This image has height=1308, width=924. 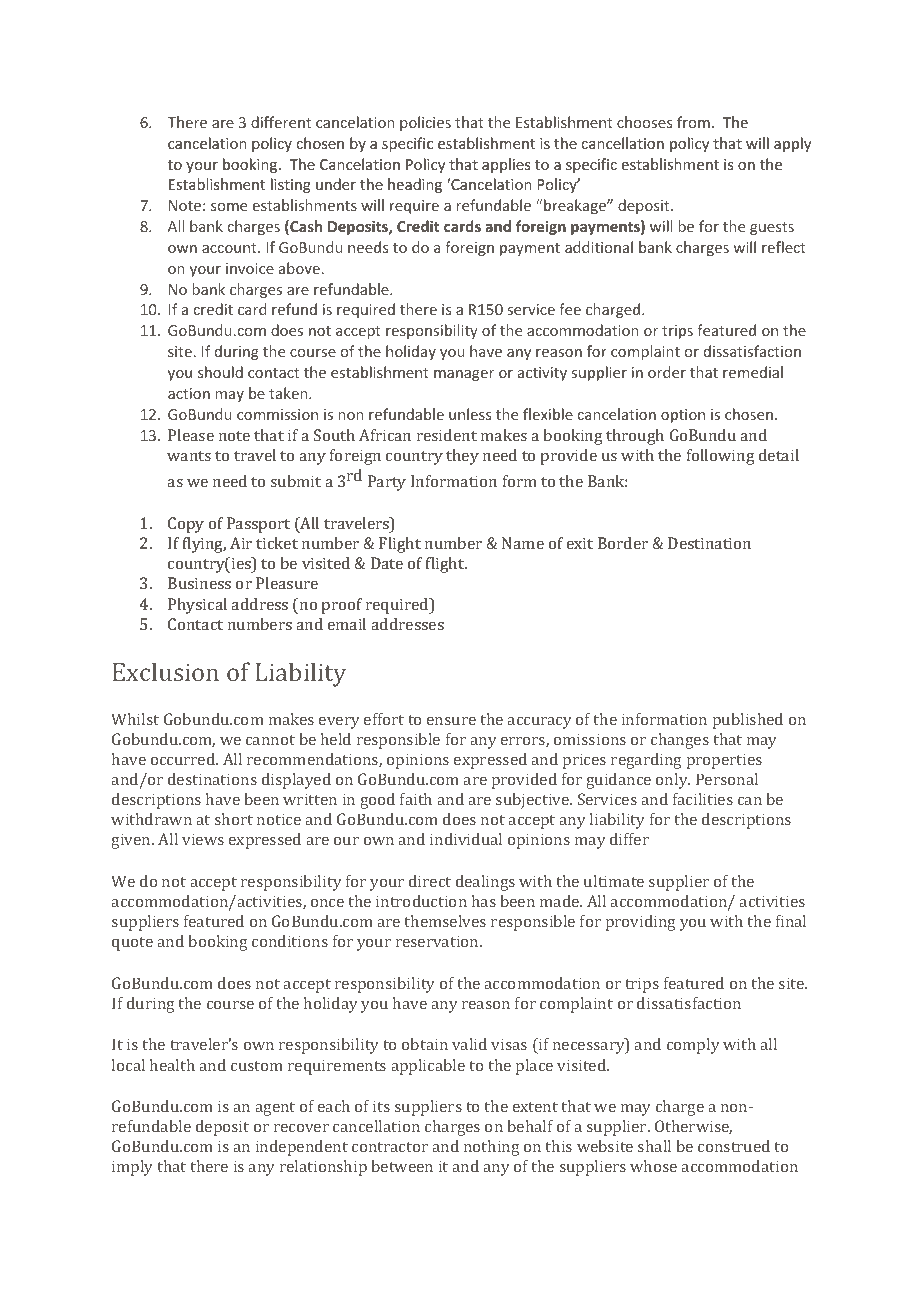 What do you see at coordinates (506, 165) in the image?
I see `applies` at bounding box center [506, 165].
